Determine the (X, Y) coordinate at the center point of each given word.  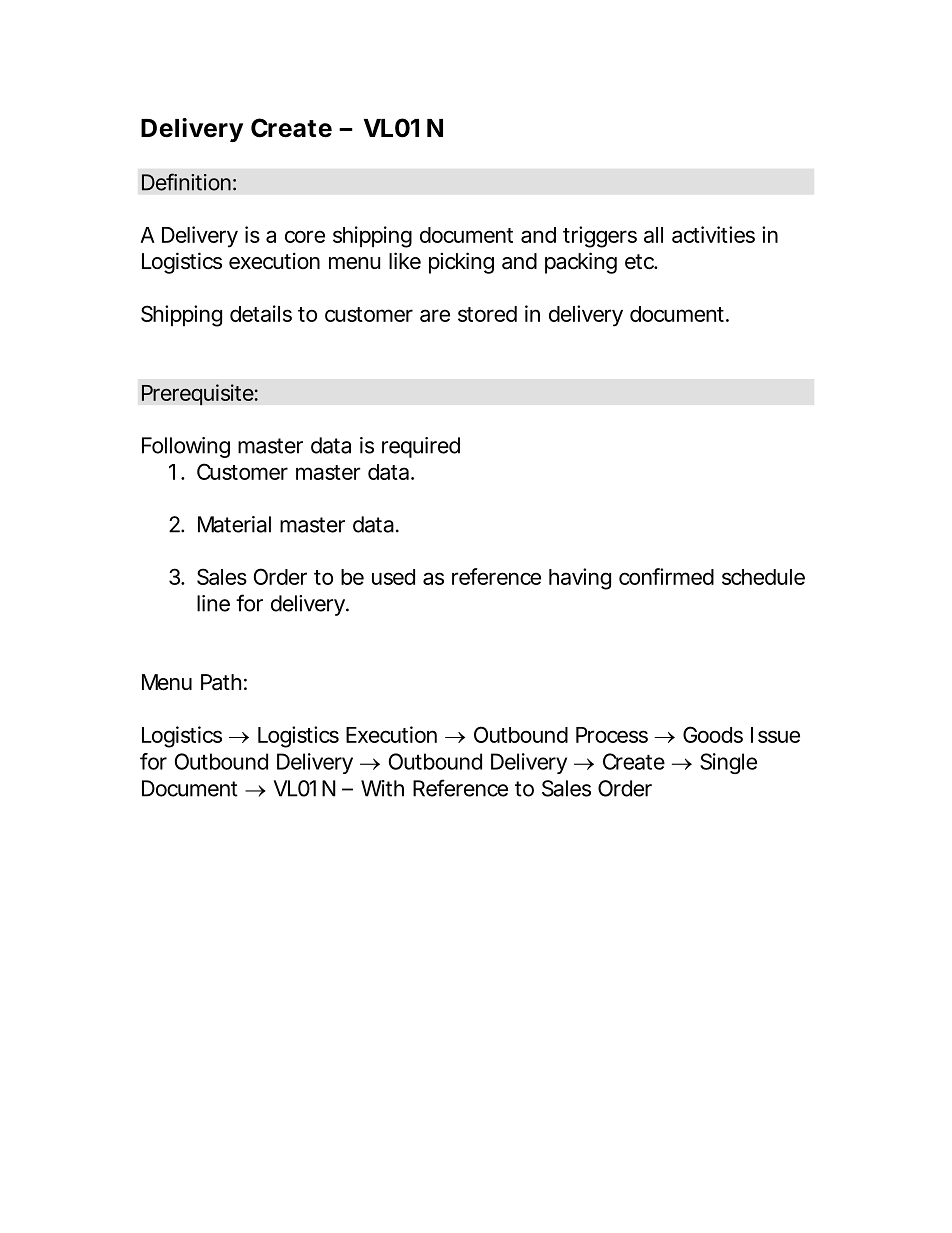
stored (487, 314)
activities (713, 234)
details (261, 313)
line (213, 603)
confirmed (666, 576)
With (382, 788)
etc (640, 262)
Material (234, 524)
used (393, 577)
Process (612, 735)
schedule (763, 577)
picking (461, 263)
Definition (186, 182)
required (421, 447)
